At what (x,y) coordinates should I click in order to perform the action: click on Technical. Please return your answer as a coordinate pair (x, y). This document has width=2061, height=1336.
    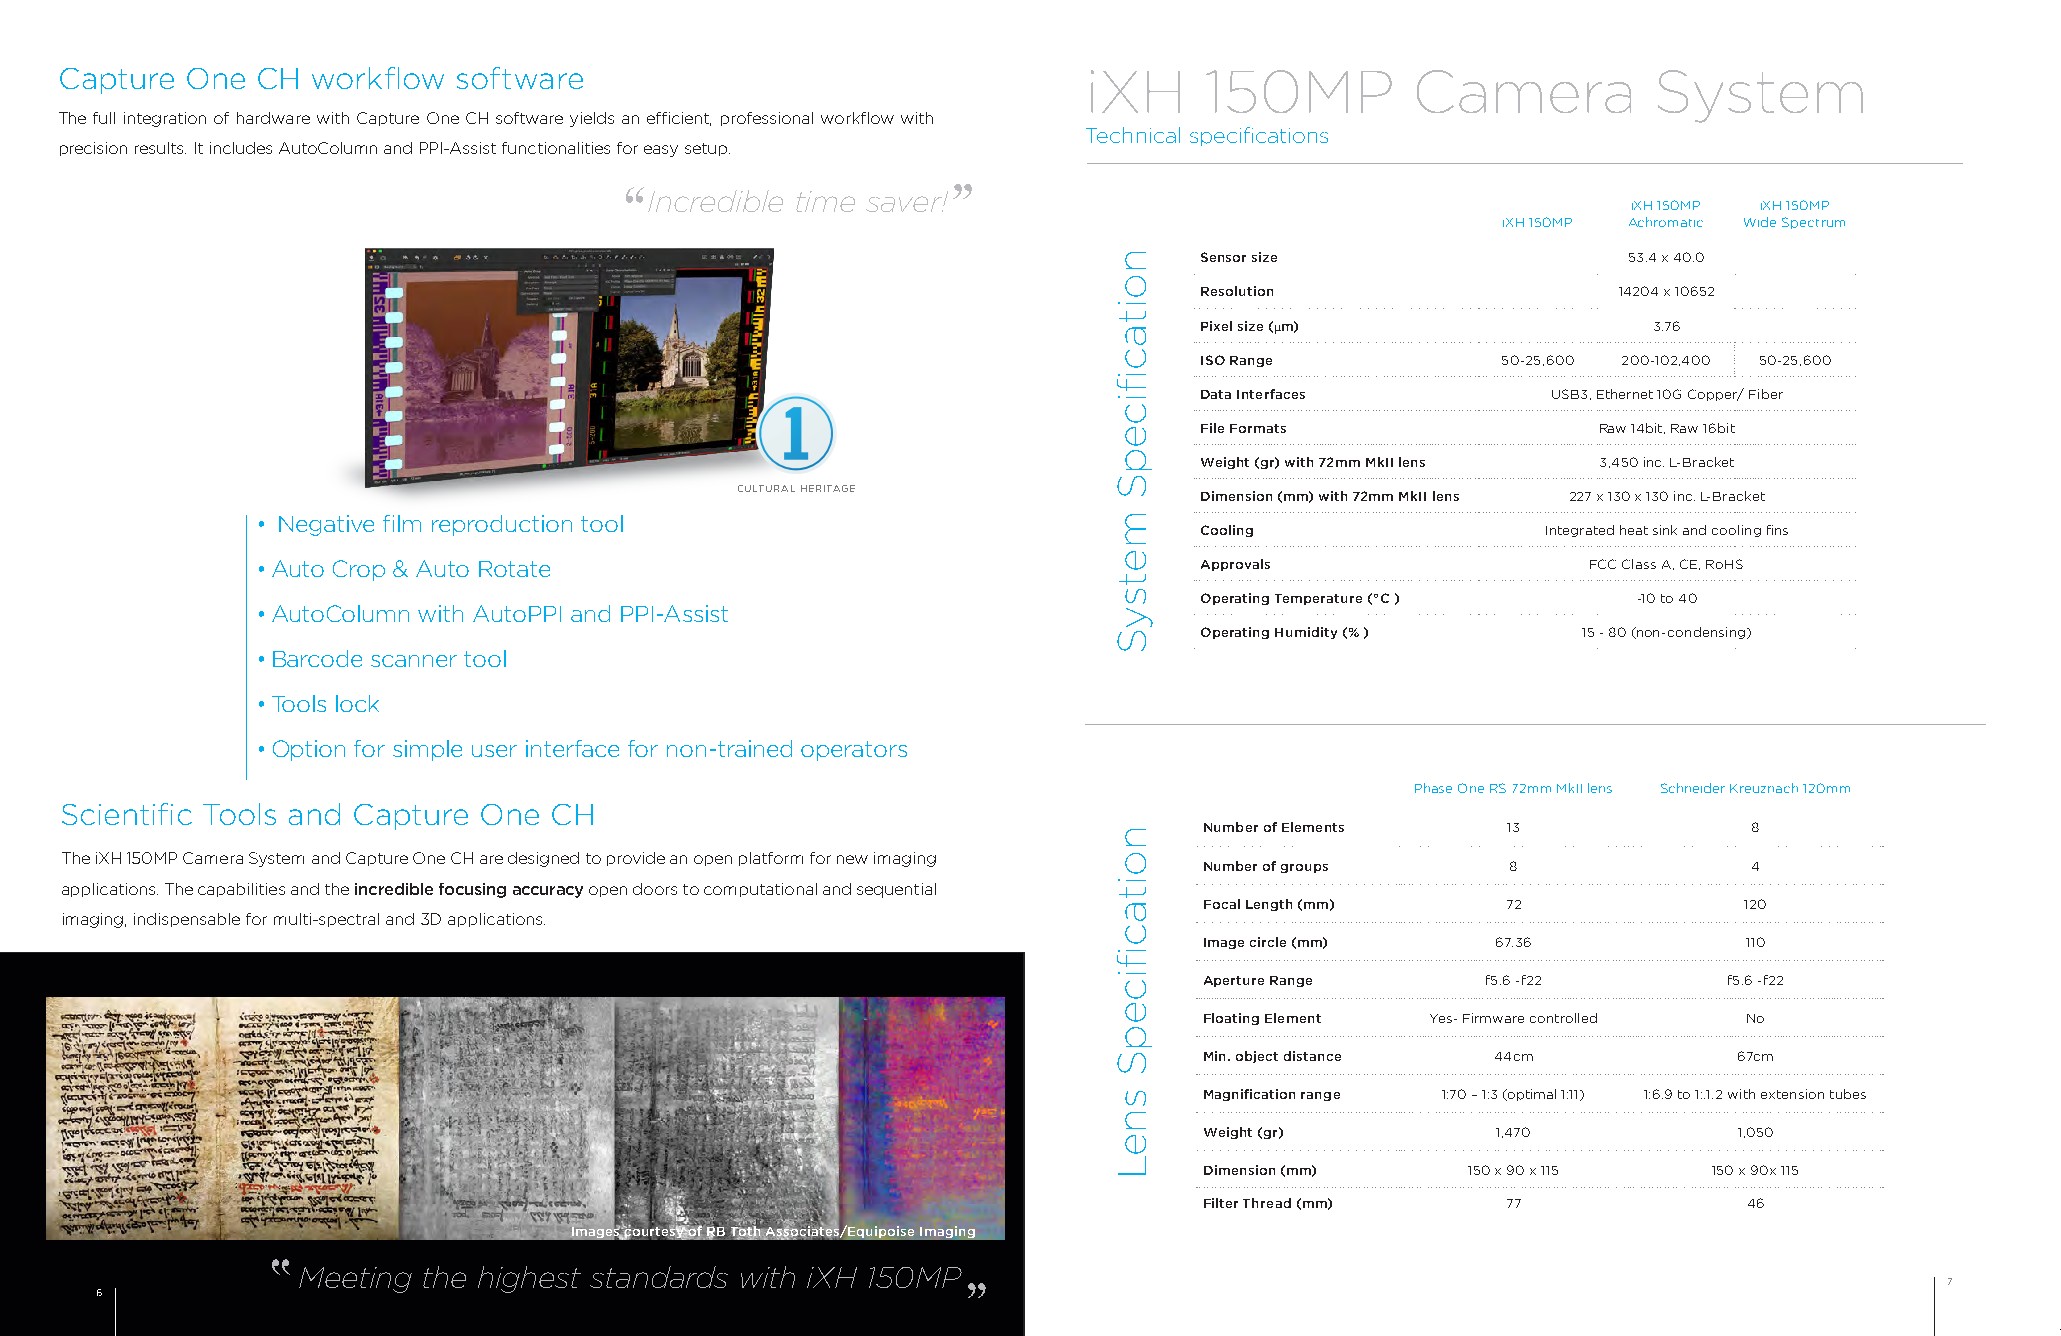
    Looking at the image, I should click on (1133, 135).
